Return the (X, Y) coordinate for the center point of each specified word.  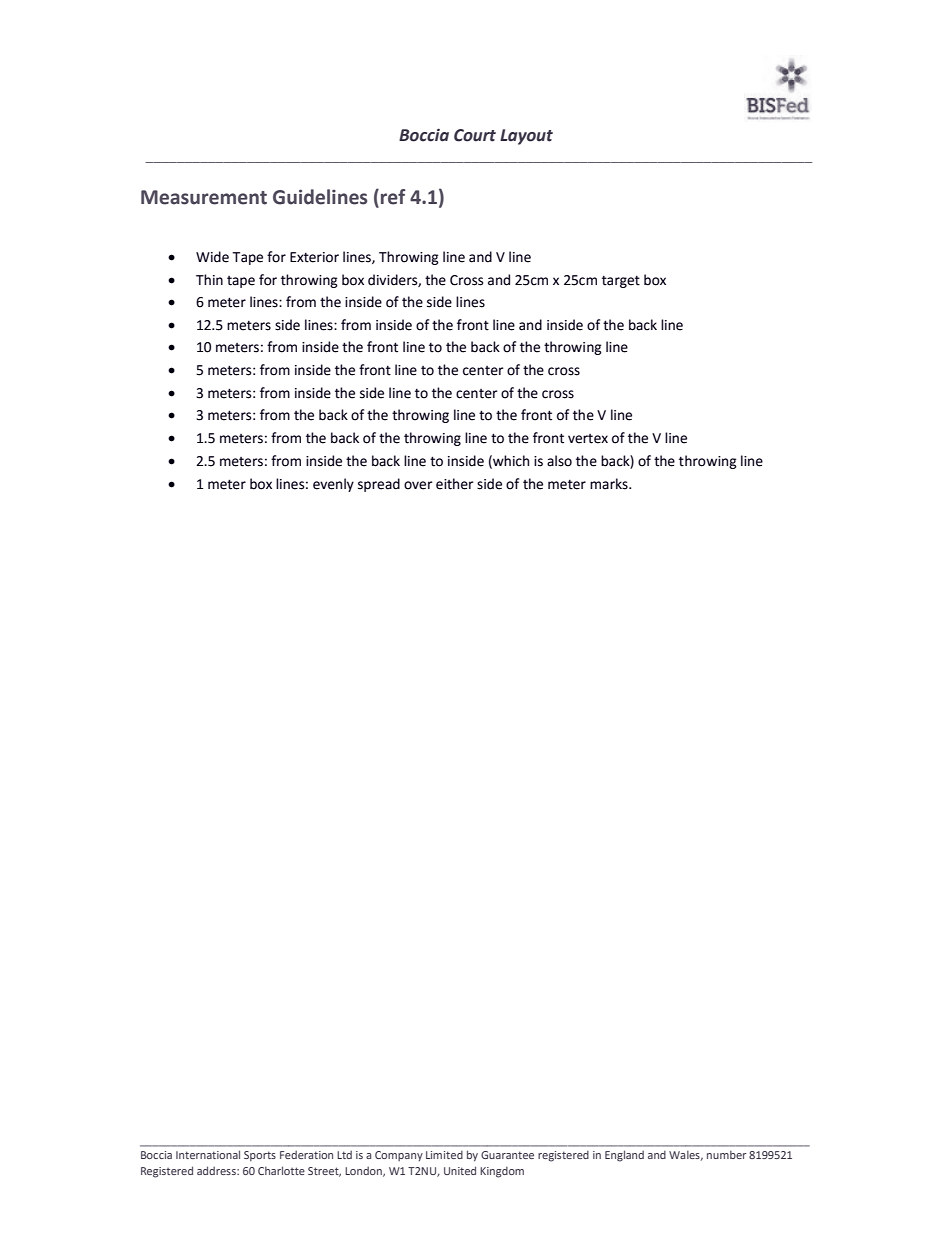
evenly (333, 485)
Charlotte (281, 1170)
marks (610, 484)
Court (475, 135)
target (621, 281)
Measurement (204, 197)
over (418, 485)
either (455, 484)
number (726, 1154)
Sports (260, 1156)
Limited (444, 1155)
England (624, 1156)
